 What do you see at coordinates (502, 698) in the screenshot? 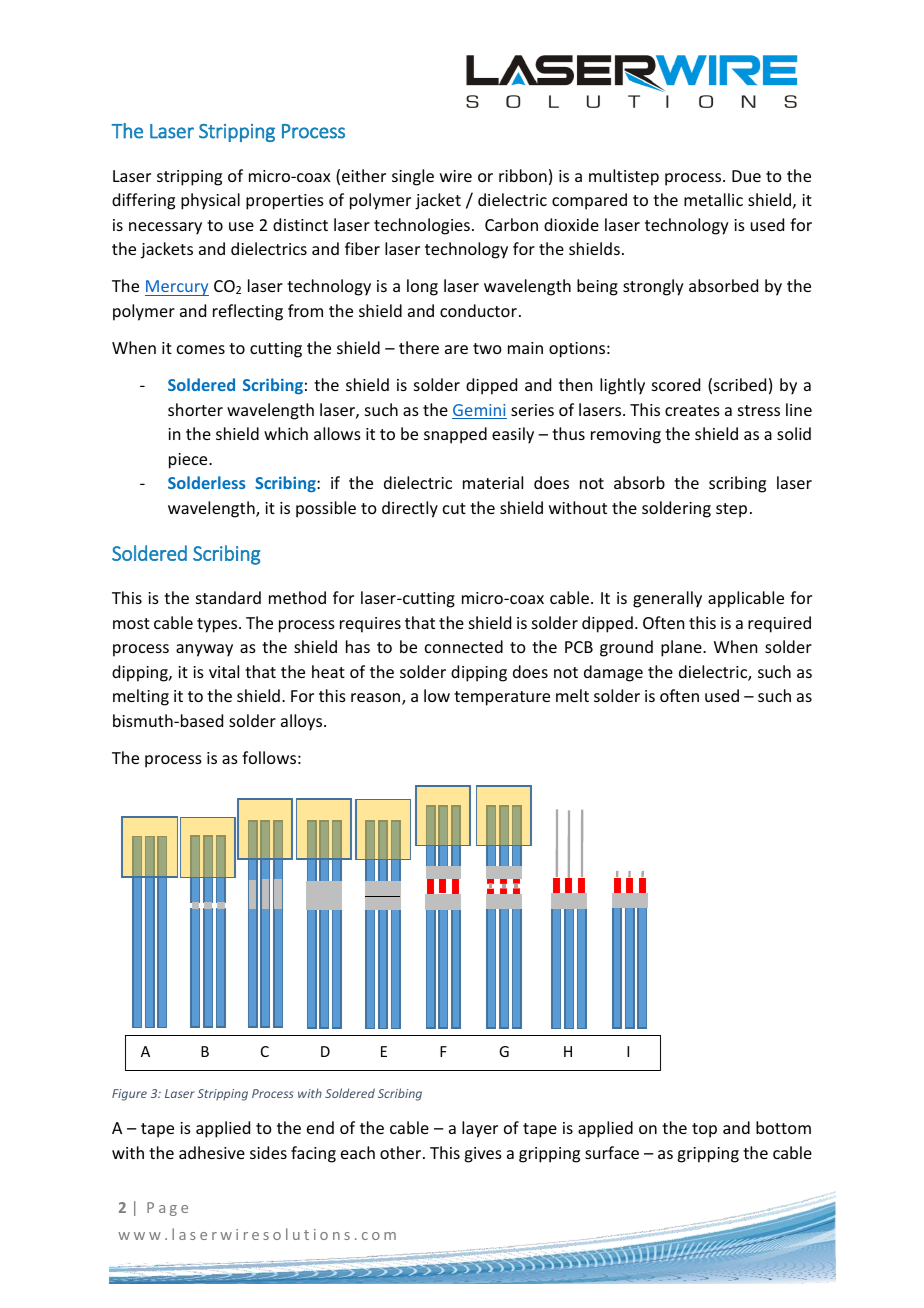
I see `temperature` at bounding box center [502, 698].
